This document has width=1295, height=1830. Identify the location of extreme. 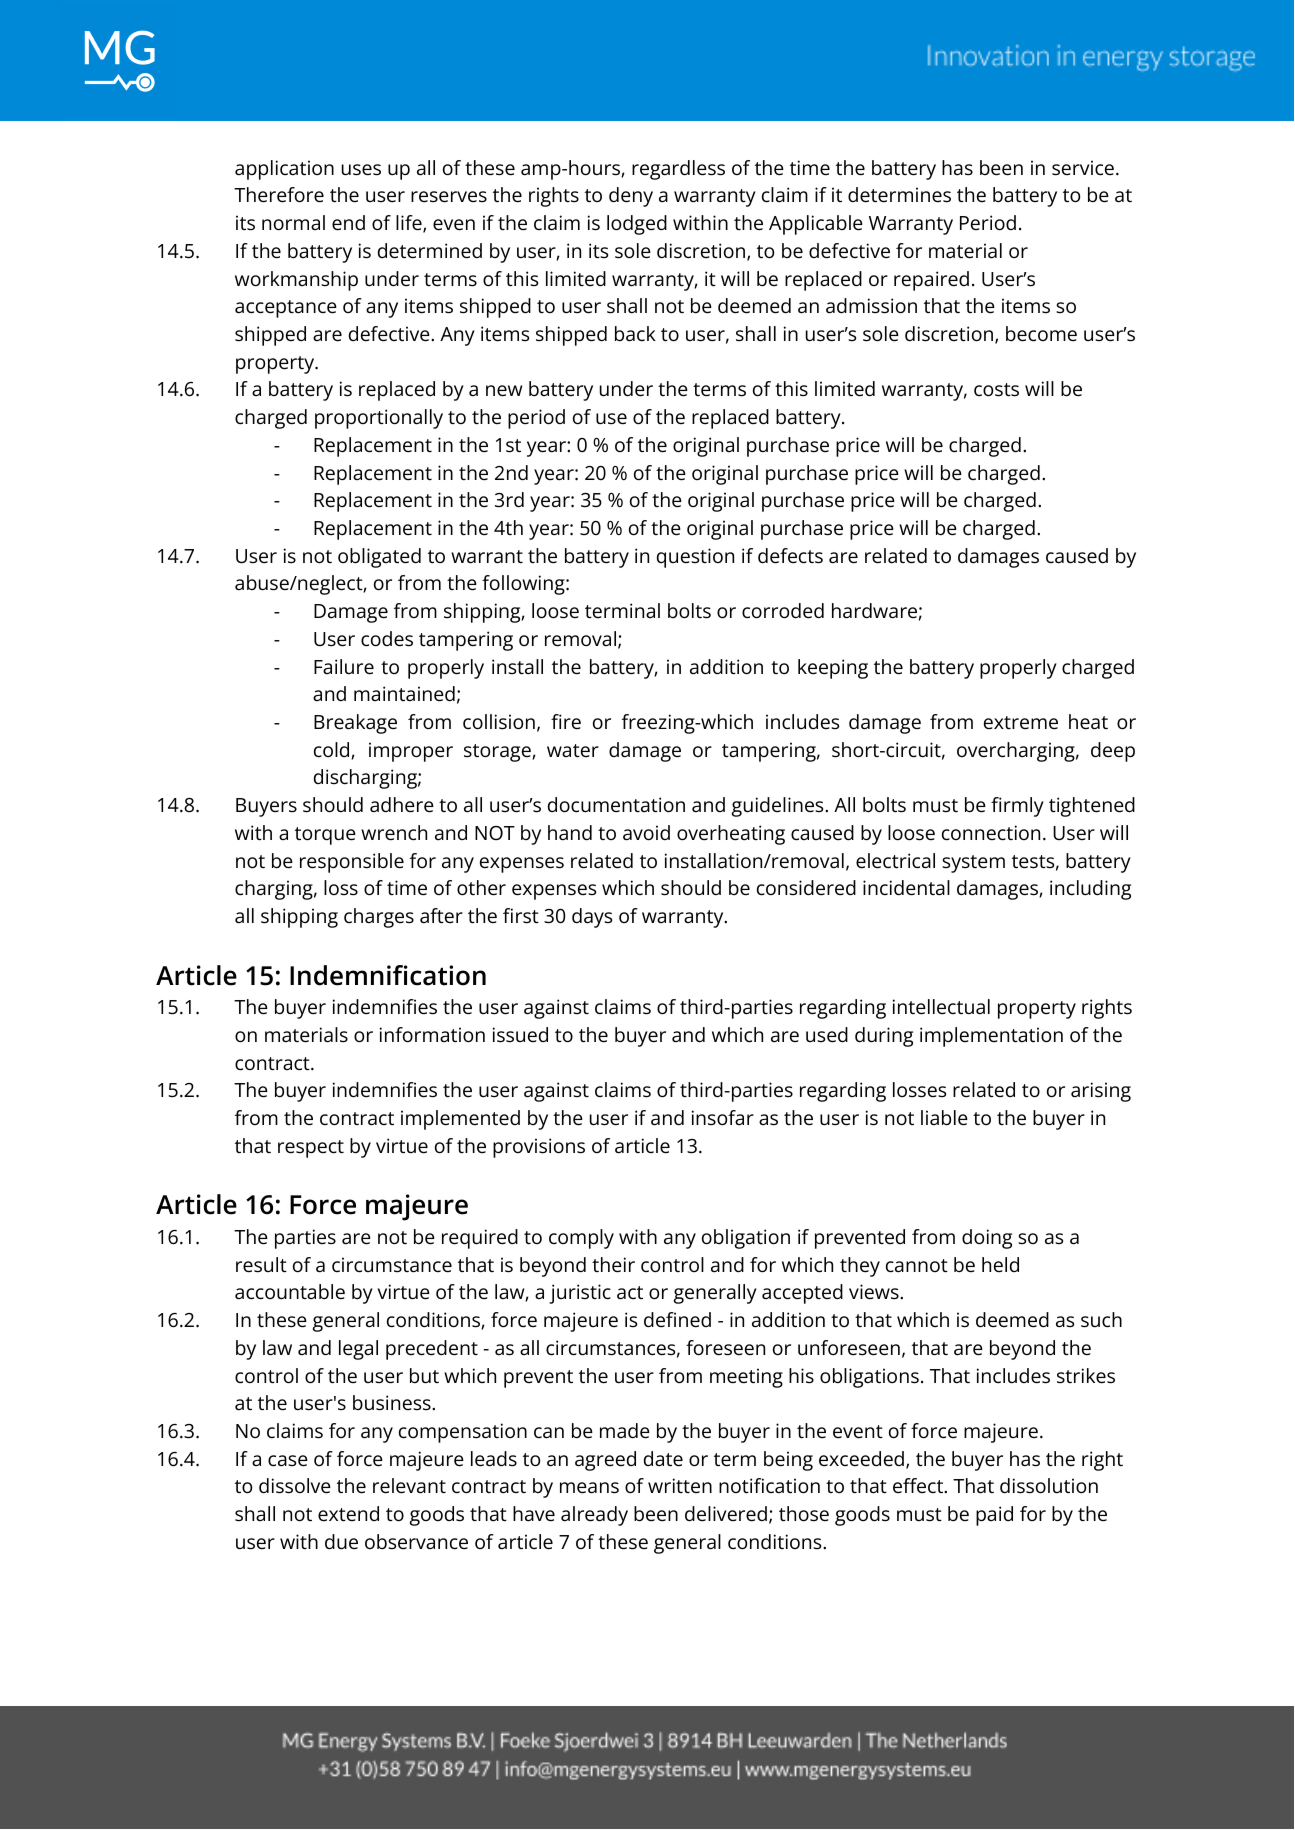
(1021, 723).
